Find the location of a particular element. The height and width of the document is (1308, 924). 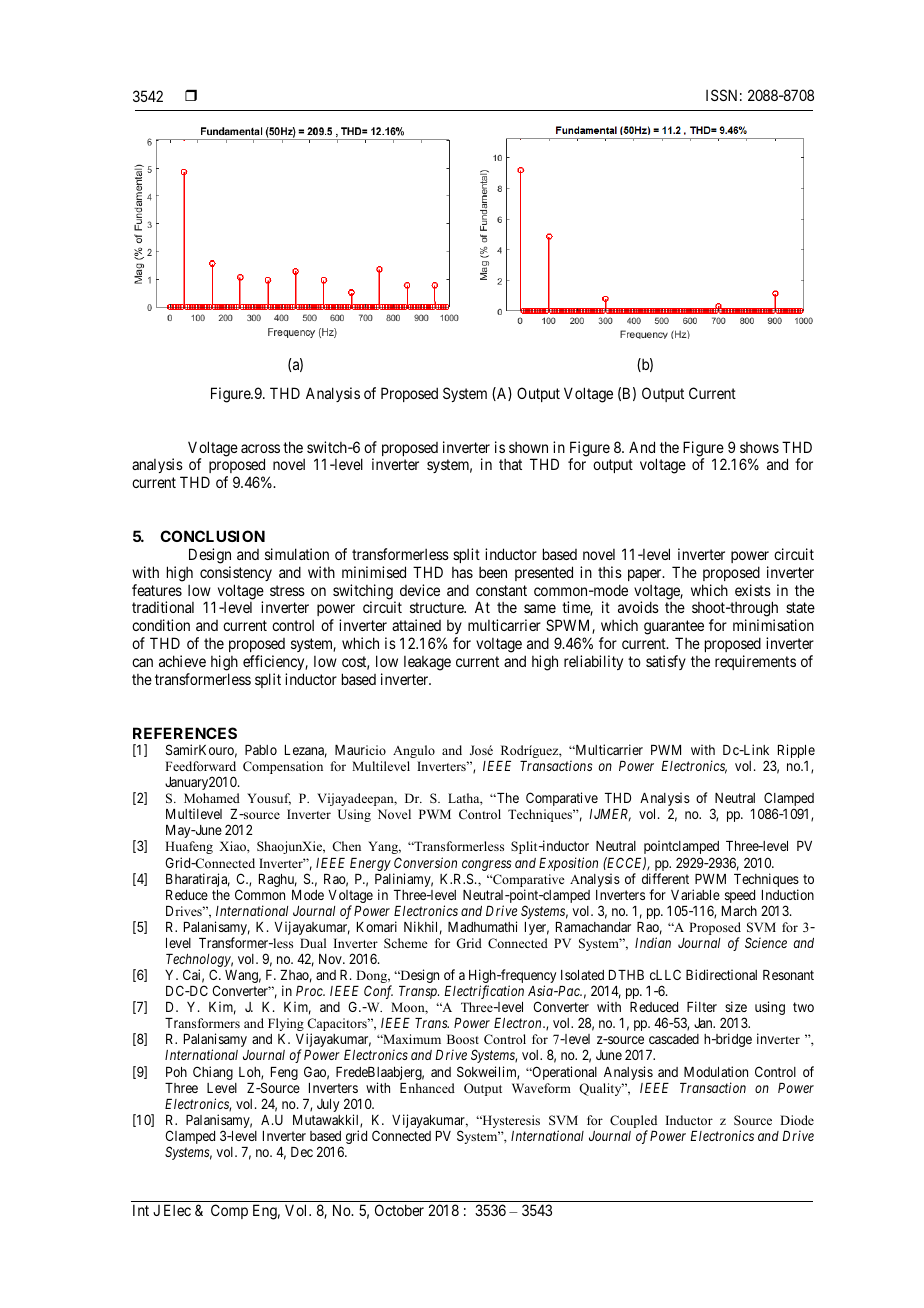

leakage is located at coordinates (427, 663).
